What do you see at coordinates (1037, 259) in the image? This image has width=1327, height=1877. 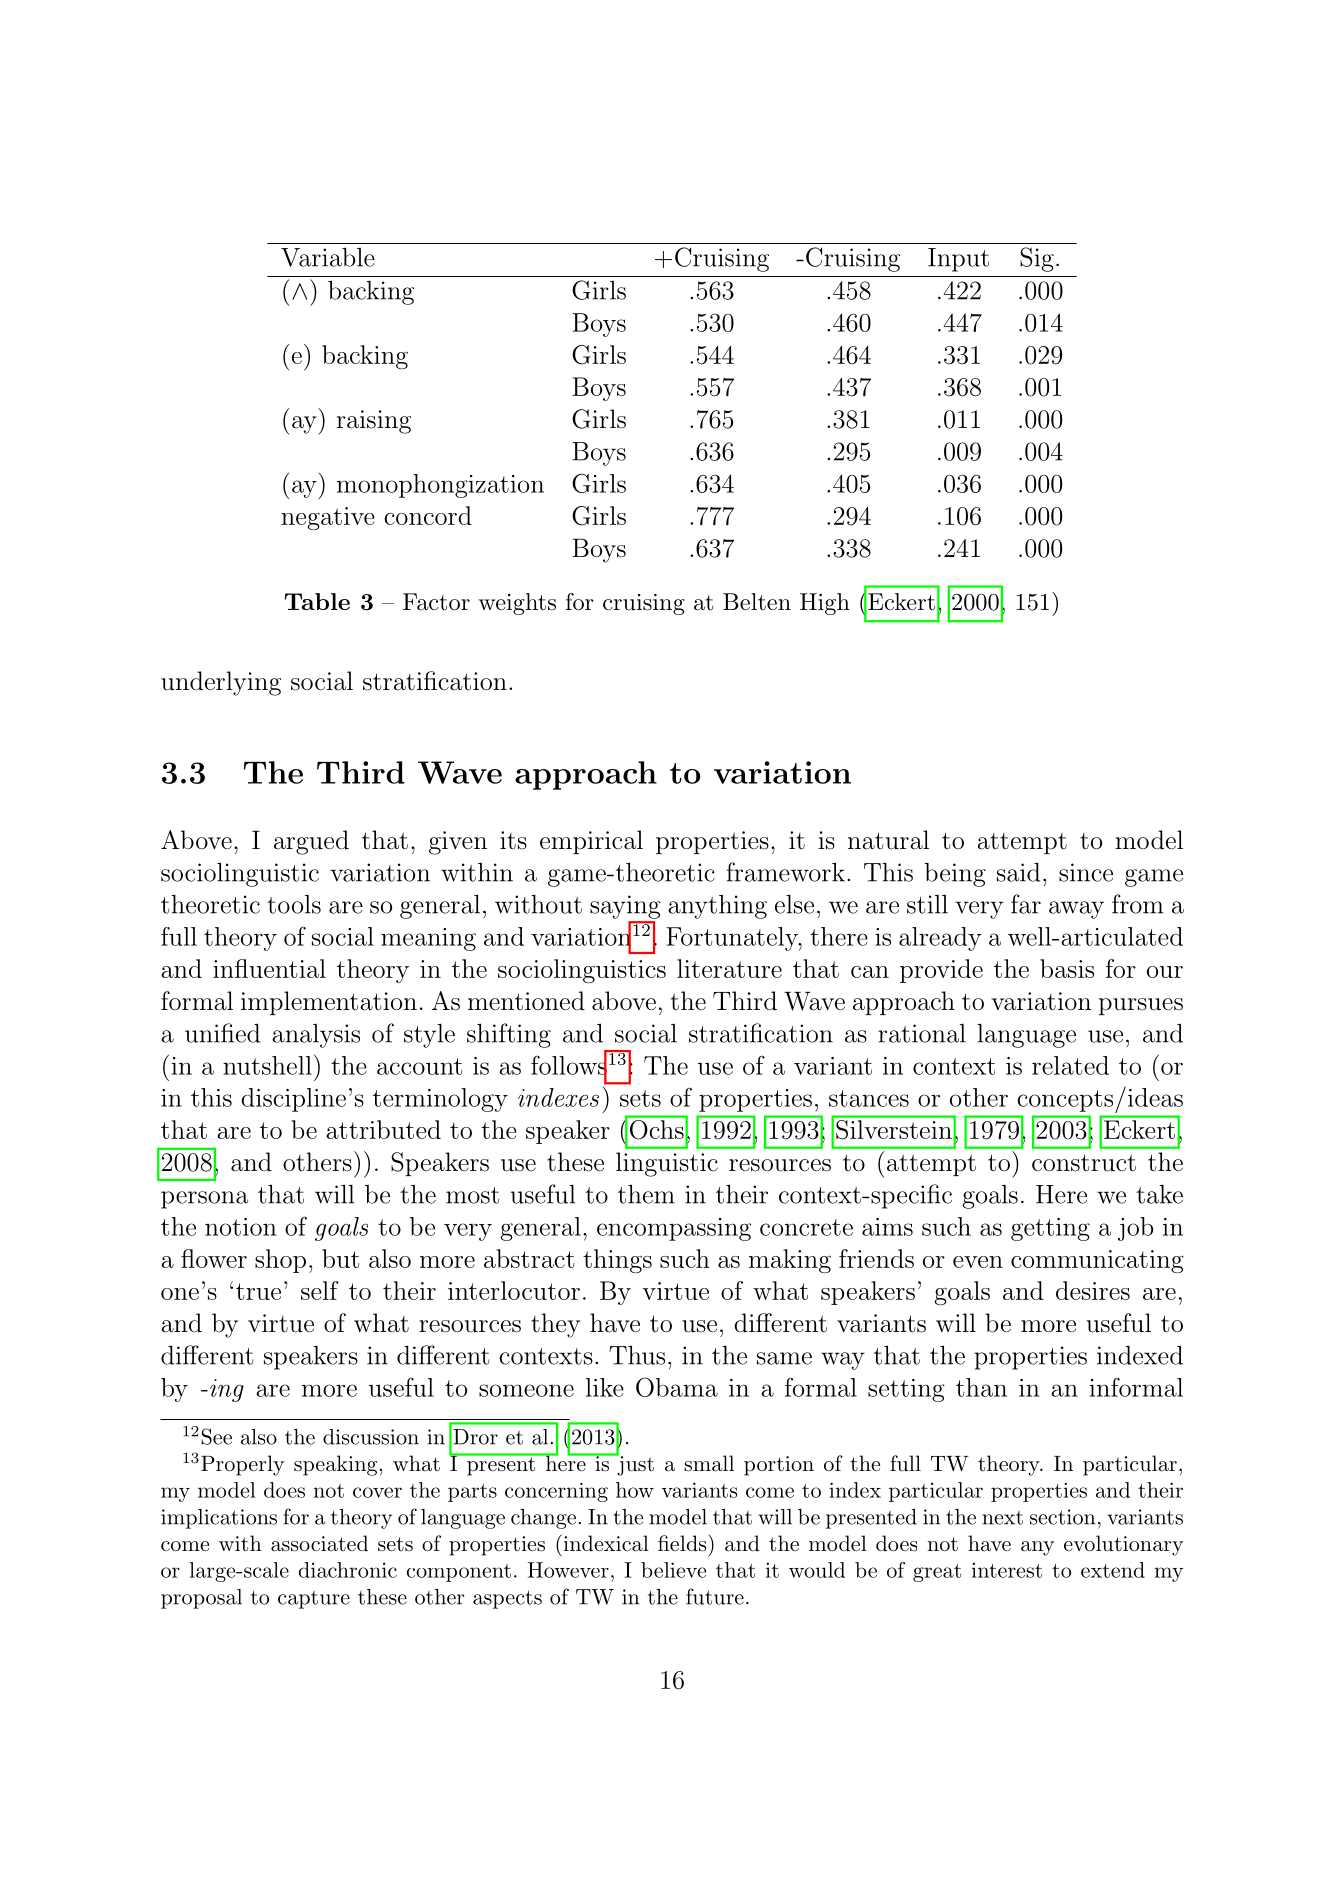 I see `Sig` at bounding box center [1037, 259].
